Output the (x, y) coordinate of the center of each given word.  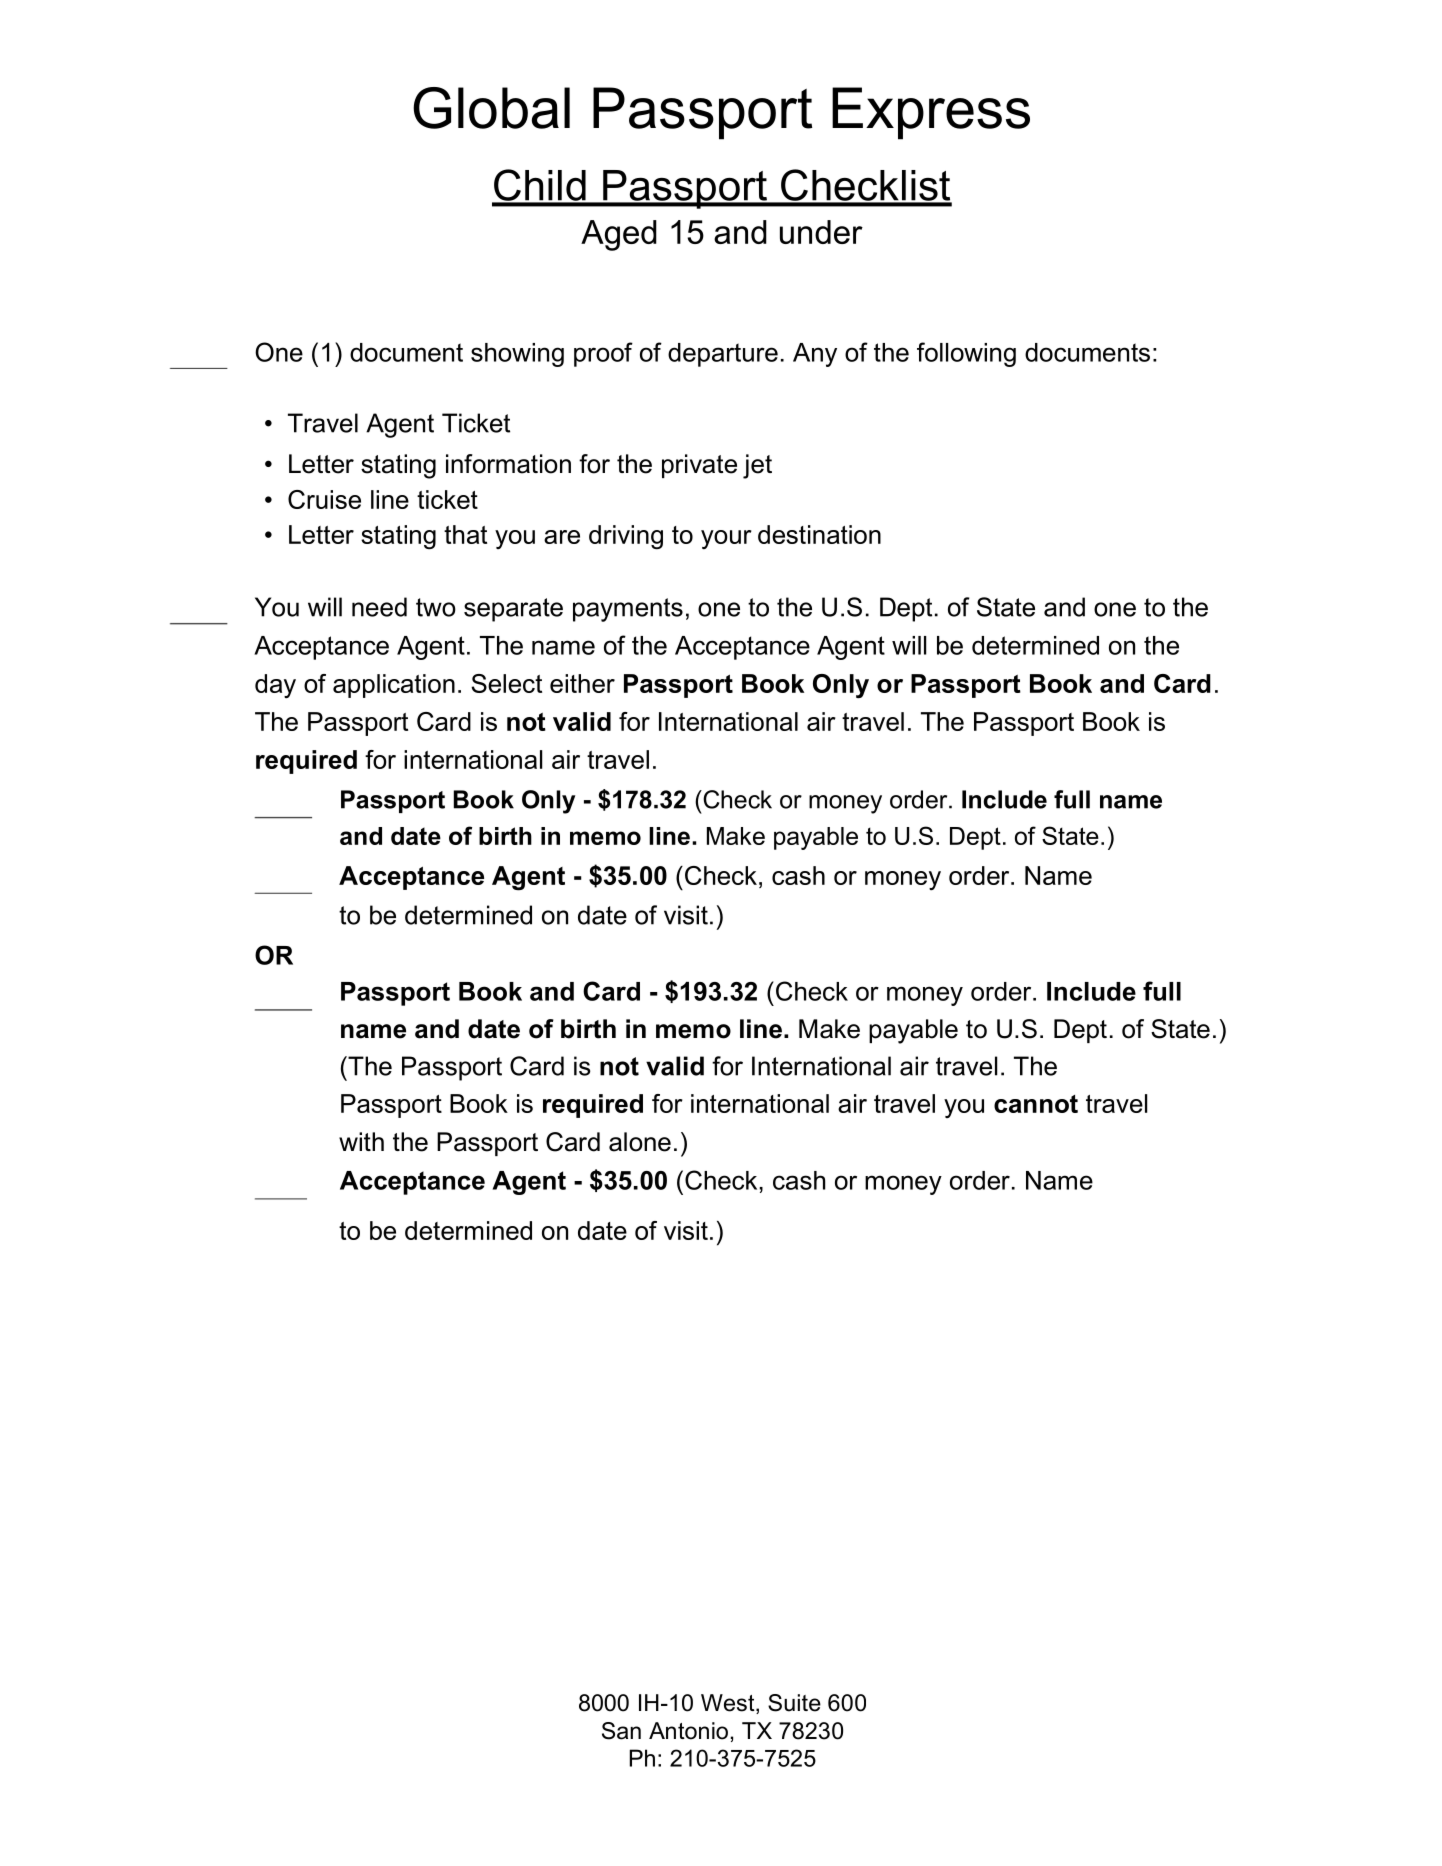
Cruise (324, 499)
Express (931, 113)
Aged (619, 235)
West (729, 1704)
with (361, 1141)
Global (491, 108)
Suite (794, 1703)
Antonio (688, 1731)
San (621, 1731)
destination (819, 534)
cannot (1036, 1104)
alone (640, 1142)
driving (626, 537)
